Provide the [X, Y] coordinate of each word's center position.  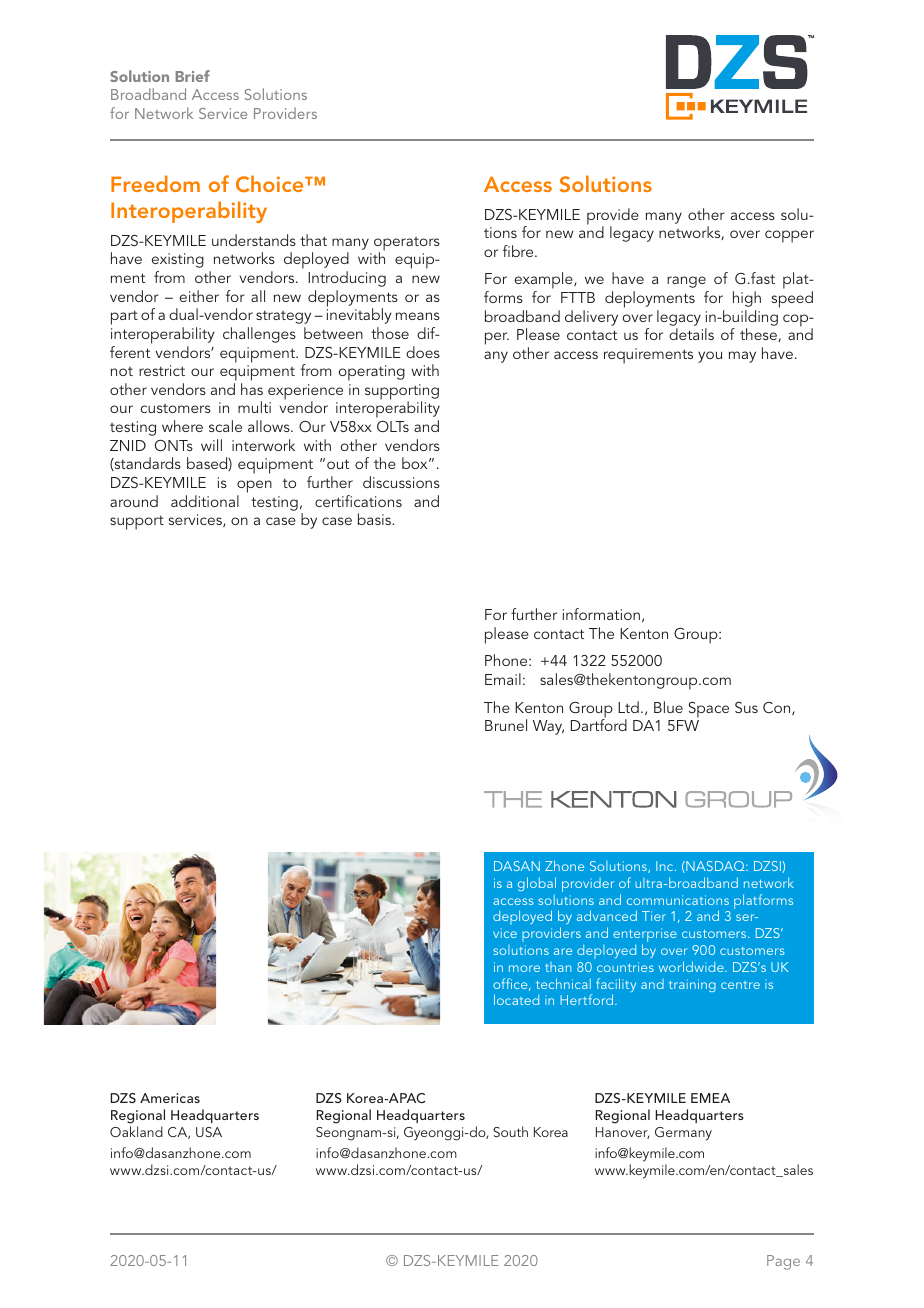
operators [407, 245]
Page [783, 1262]
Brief [193, 76]
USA [209, 1132]
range [686, 282]
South [510, 1131]
